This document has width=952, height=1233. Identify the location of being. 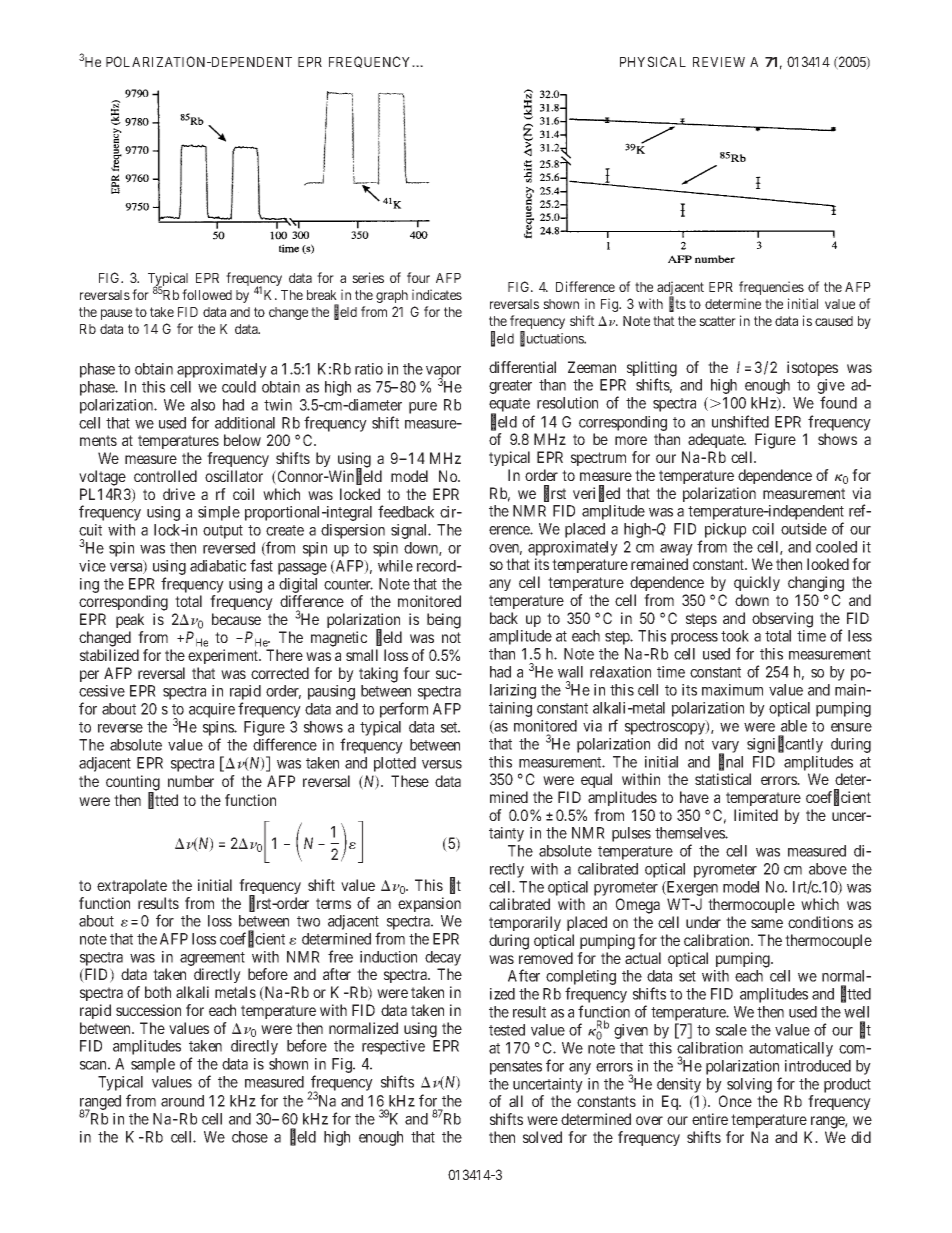
(444, 621).
